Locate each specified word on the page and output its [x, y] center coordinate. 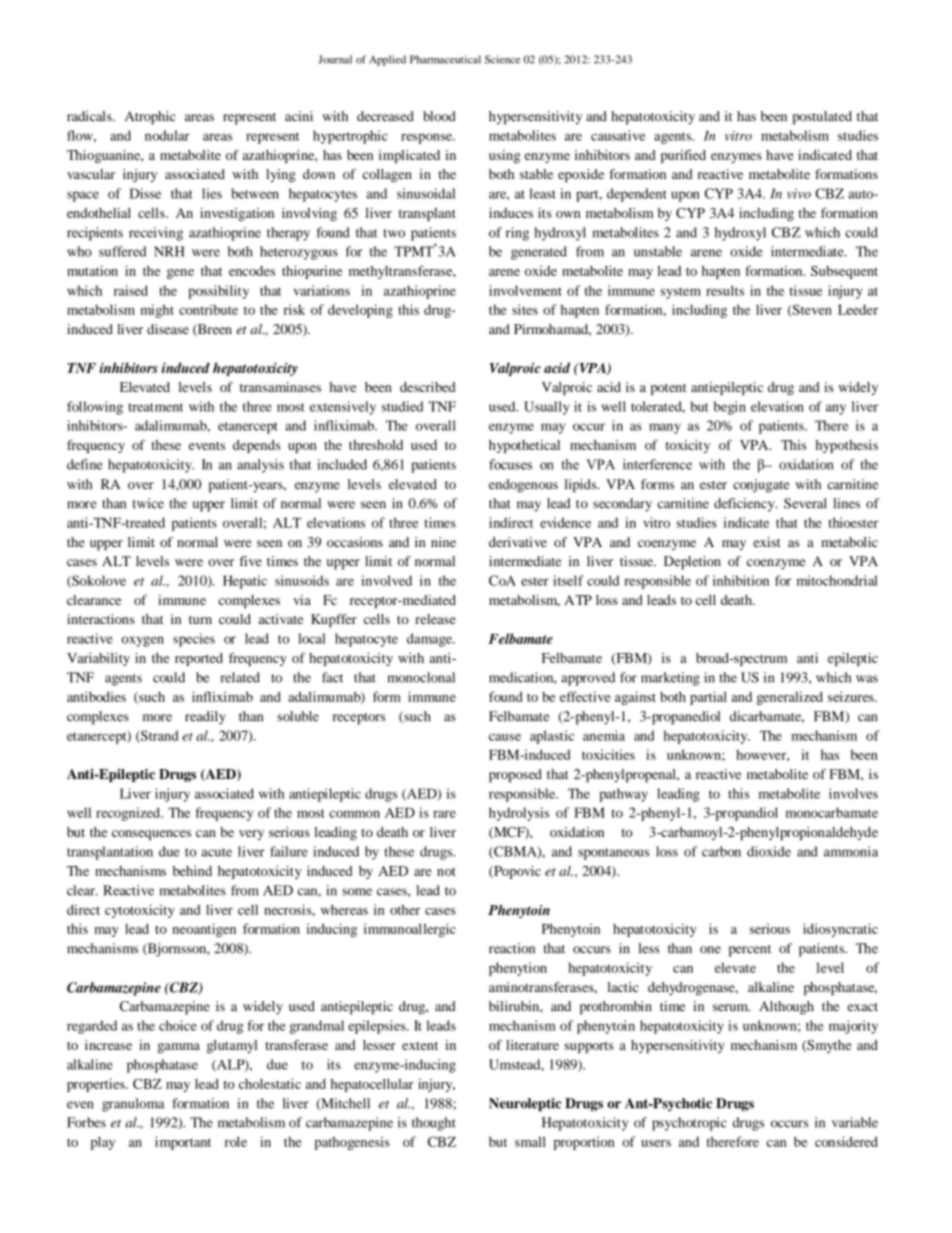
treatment [155, 407]
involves [853, 793]
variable [855, 1122]
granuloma [133, 1105]
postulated [822, 118]
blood [439, 116]
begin [730, 408]
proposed [515, 776]
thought [434, 1124]
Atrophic [150, 118]
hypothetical [524, 446]
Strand [158, 736]
